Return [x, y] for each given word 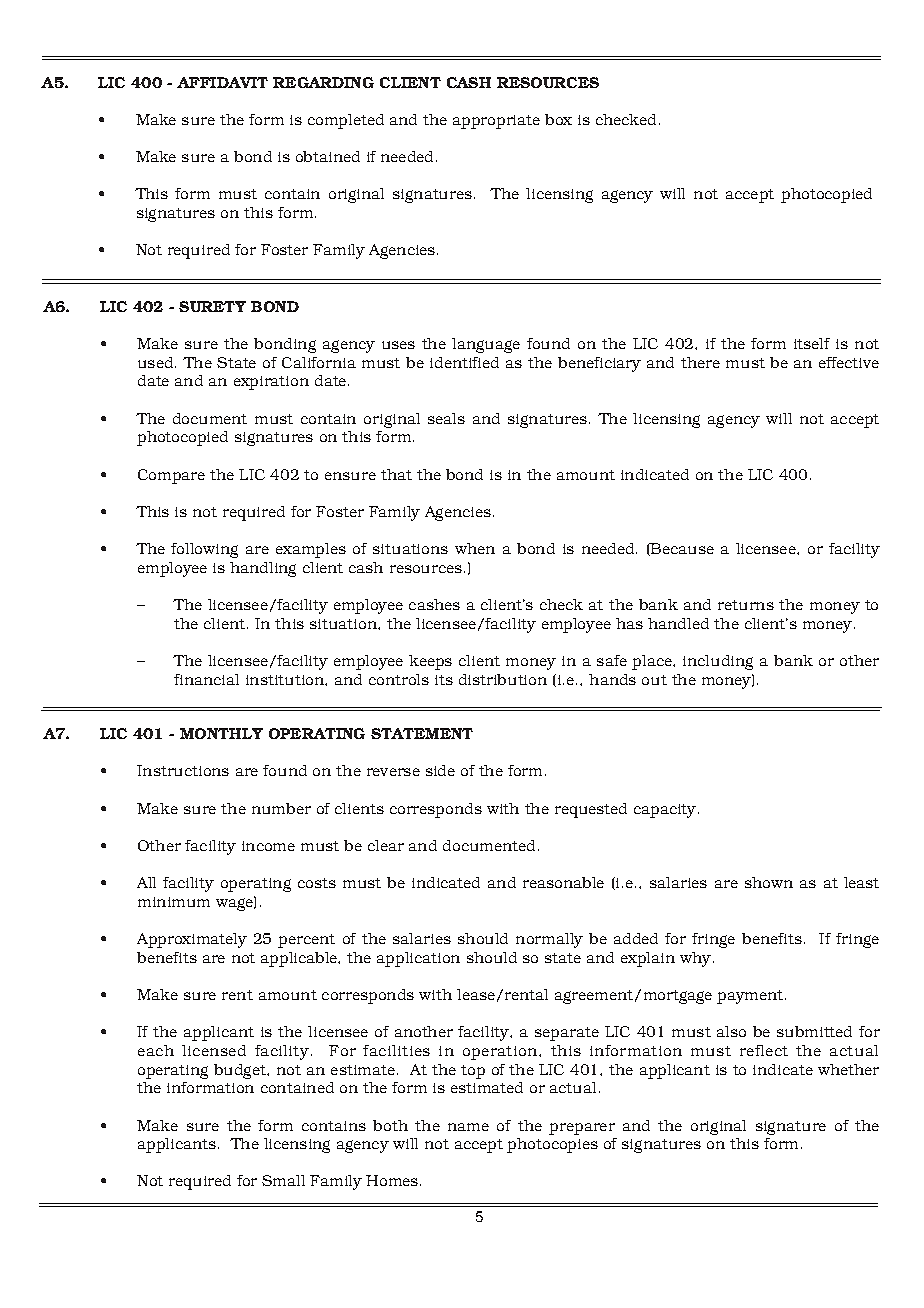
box [558, 119]
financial [206, 679]
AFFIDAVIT [222, 82]
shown [769, 882]
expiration [271, 383]
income [268, 846]
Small [283, 1180]
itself [812, 343]
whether [848, 1069]
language [486, 345]
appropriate [496, 122]
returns [746, 605]
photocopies [552, 1145]
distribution [503, 679]
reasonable [563, 882]
